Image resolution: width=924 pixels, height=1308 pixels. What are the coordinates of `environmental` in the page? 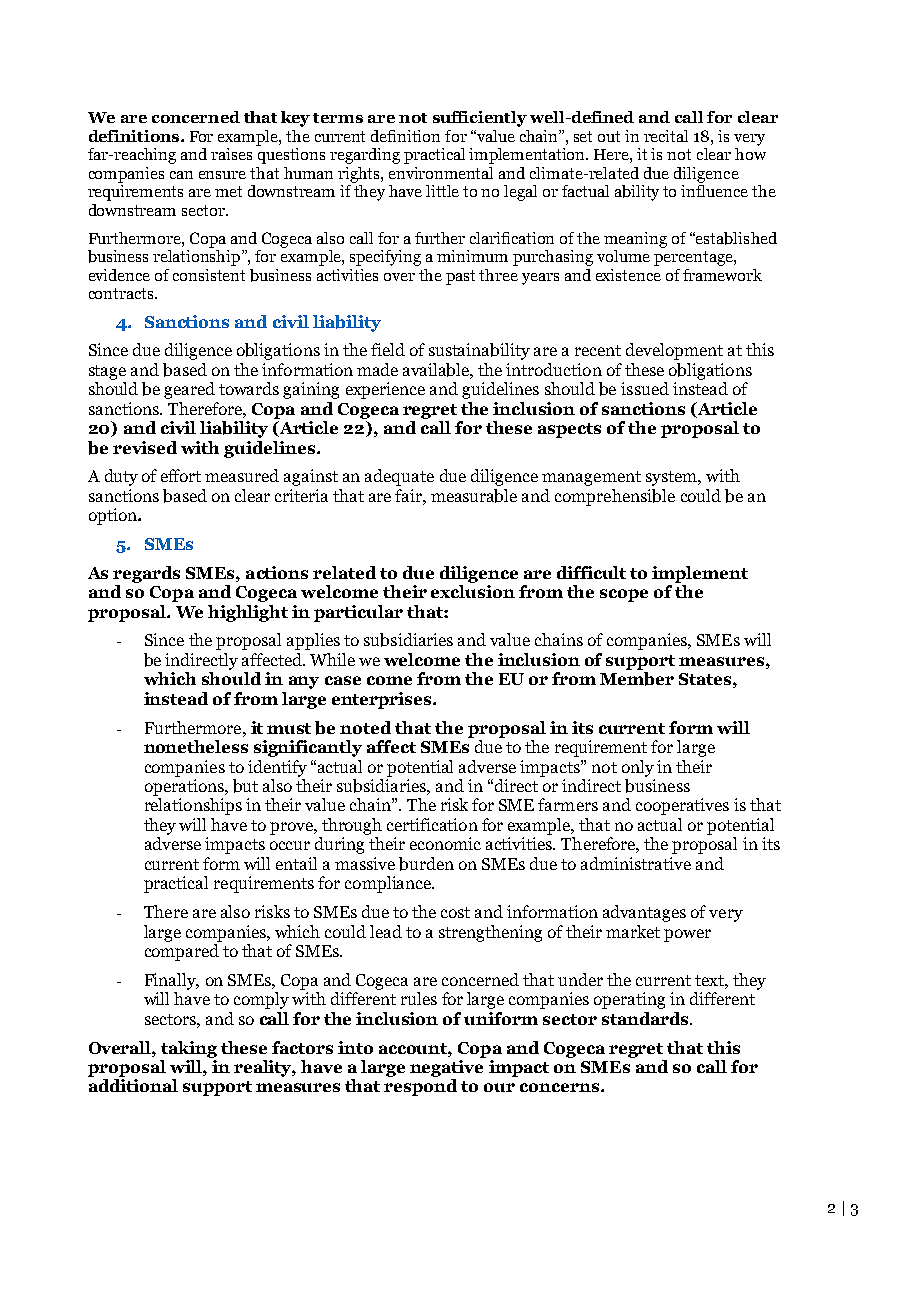 It's located at (441, 173).
